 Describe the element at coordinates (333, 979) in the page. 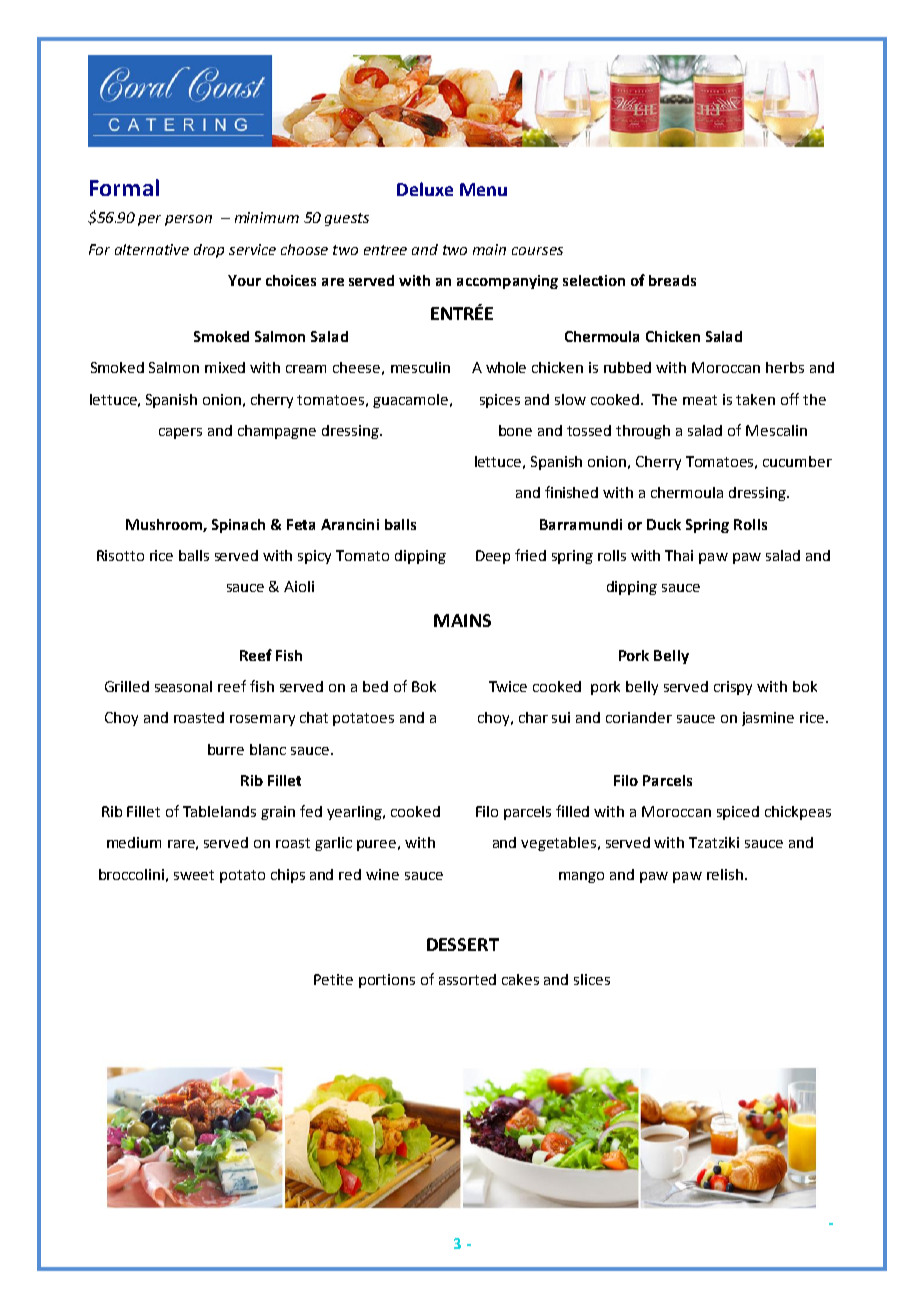

I see `Petite` at that location.
